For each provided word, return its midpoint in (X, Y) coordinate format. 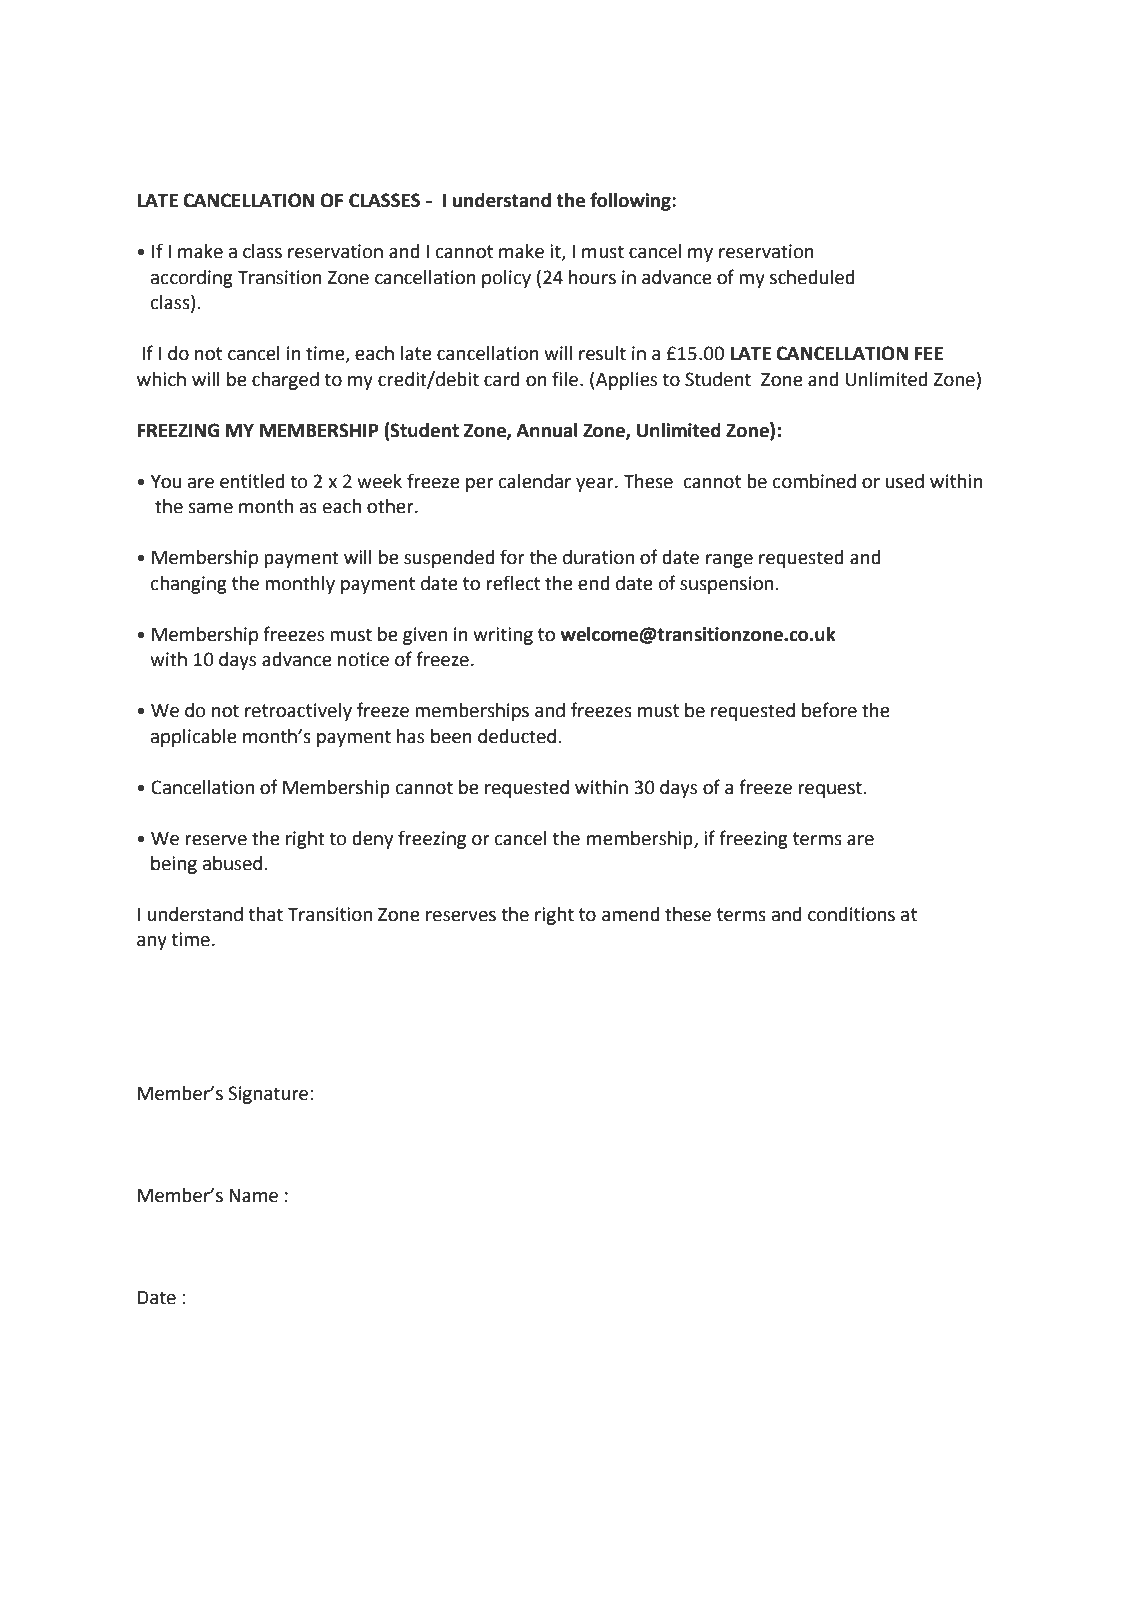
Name (253, 1196)
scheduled (812, 277)
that (265, 914)
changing (189, 585)
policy (506, 279)
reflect (513, 583)
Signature (268, 1095)
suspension (726, 585)
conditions (851, 914)
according (192, 279)
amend (631, 914)
